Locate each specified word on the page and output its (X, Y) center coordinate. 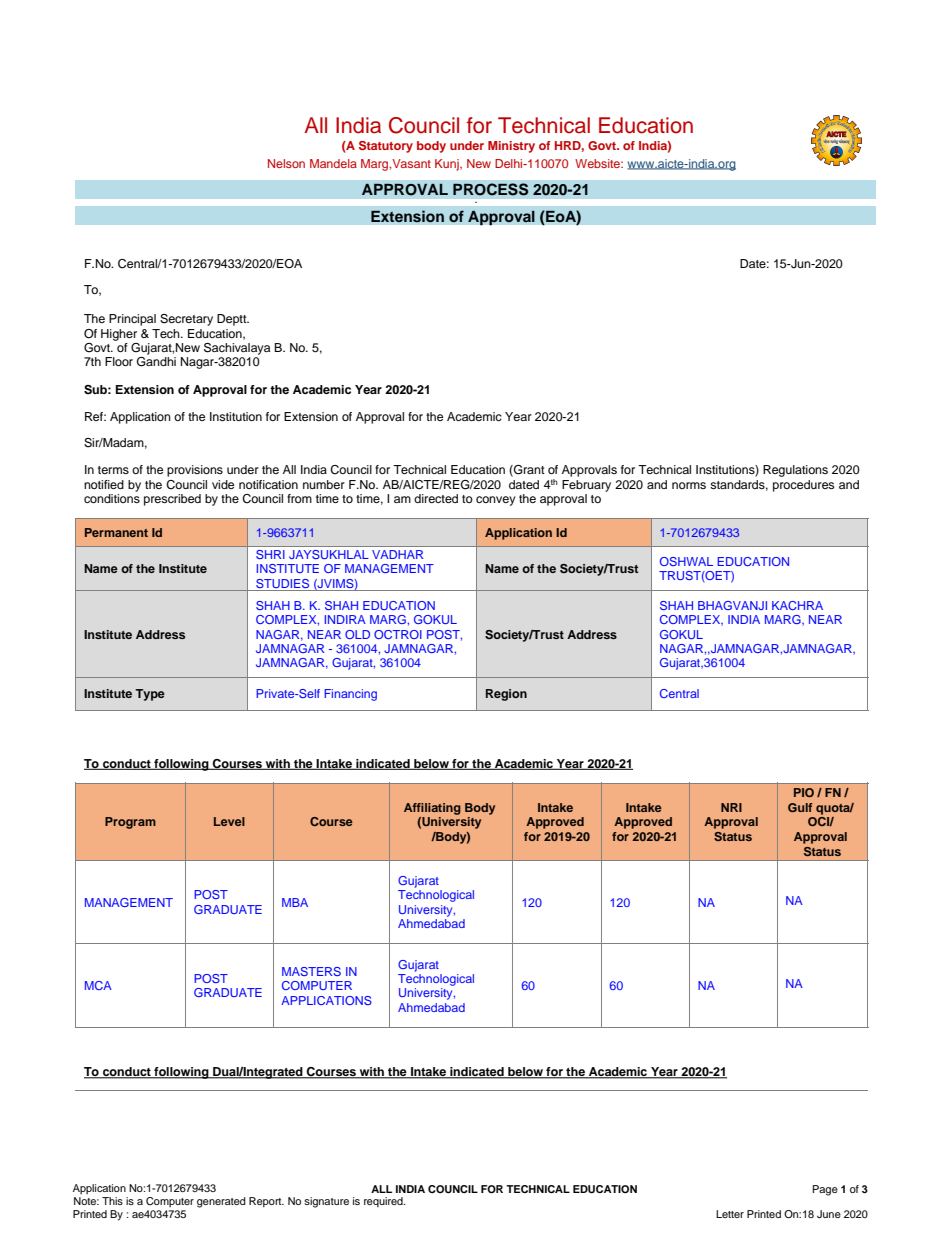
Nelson (286, 163)
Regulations (795, 471)
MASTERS (311, 971)
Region (506, 695)
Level (229, 821)
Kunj (448, 165)
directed (436, 498)
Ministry (511, 147)
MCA (98, 985)
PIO (804, 792)
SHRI (270, 554)
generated (221, 1202)
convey (496, 501)
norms (689, 485)
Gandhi (156, 362)
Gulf (800, 807)
